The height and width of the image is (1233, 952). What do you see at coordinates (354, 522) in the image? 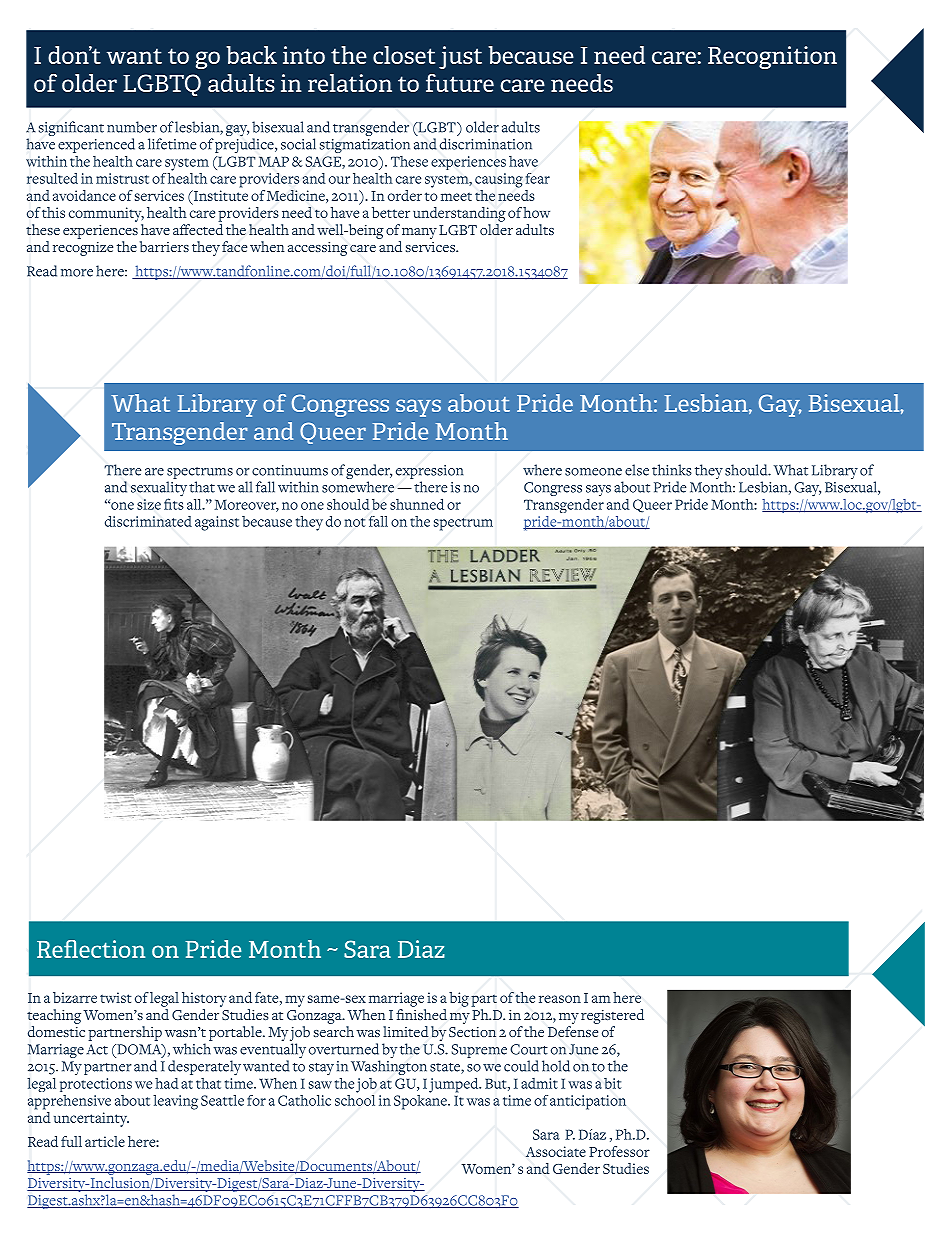
I see `not` at bounding box center [354, 522].
